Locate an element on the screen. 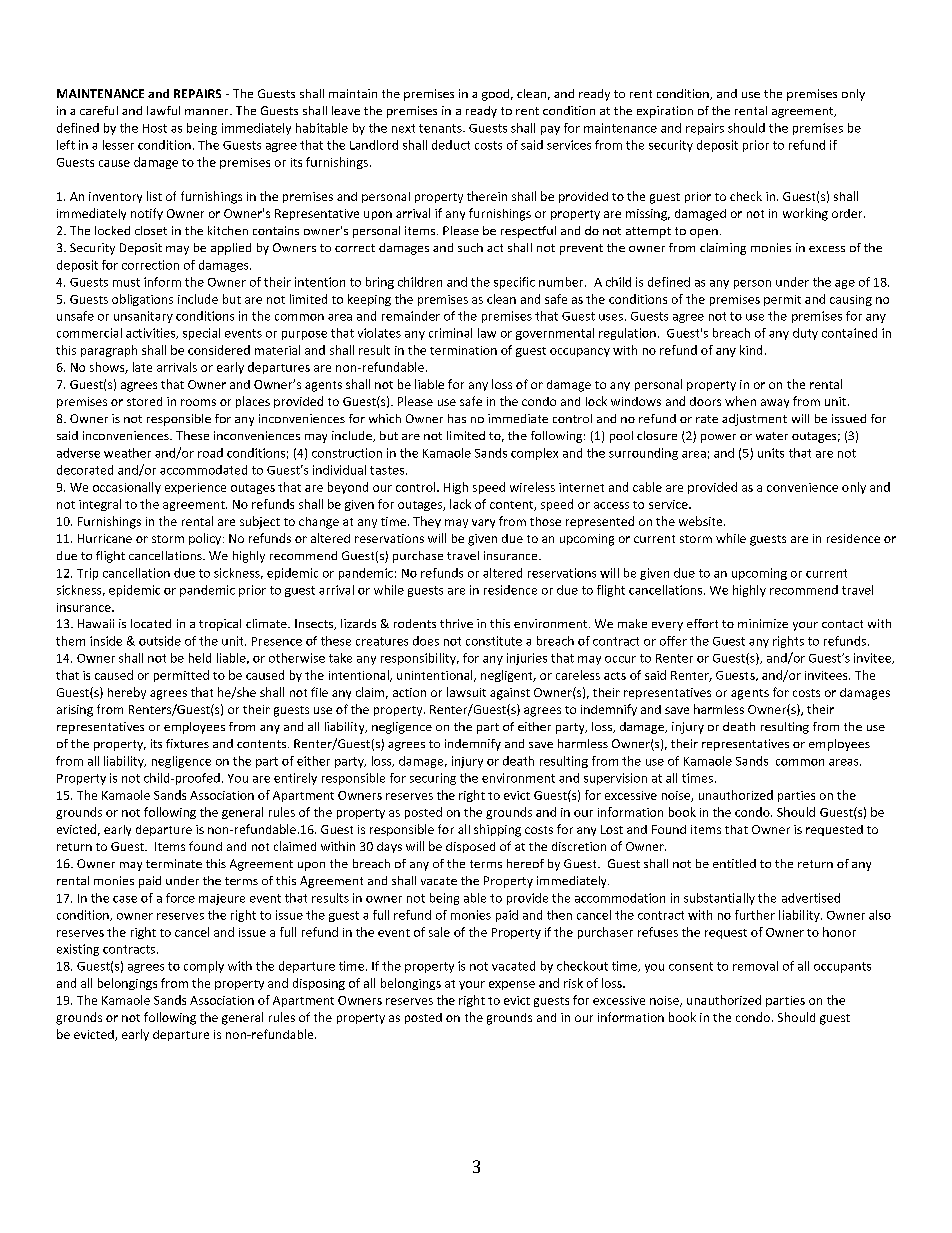 The image size is (952, 1233). comply is located at coordinates (204, 967).
